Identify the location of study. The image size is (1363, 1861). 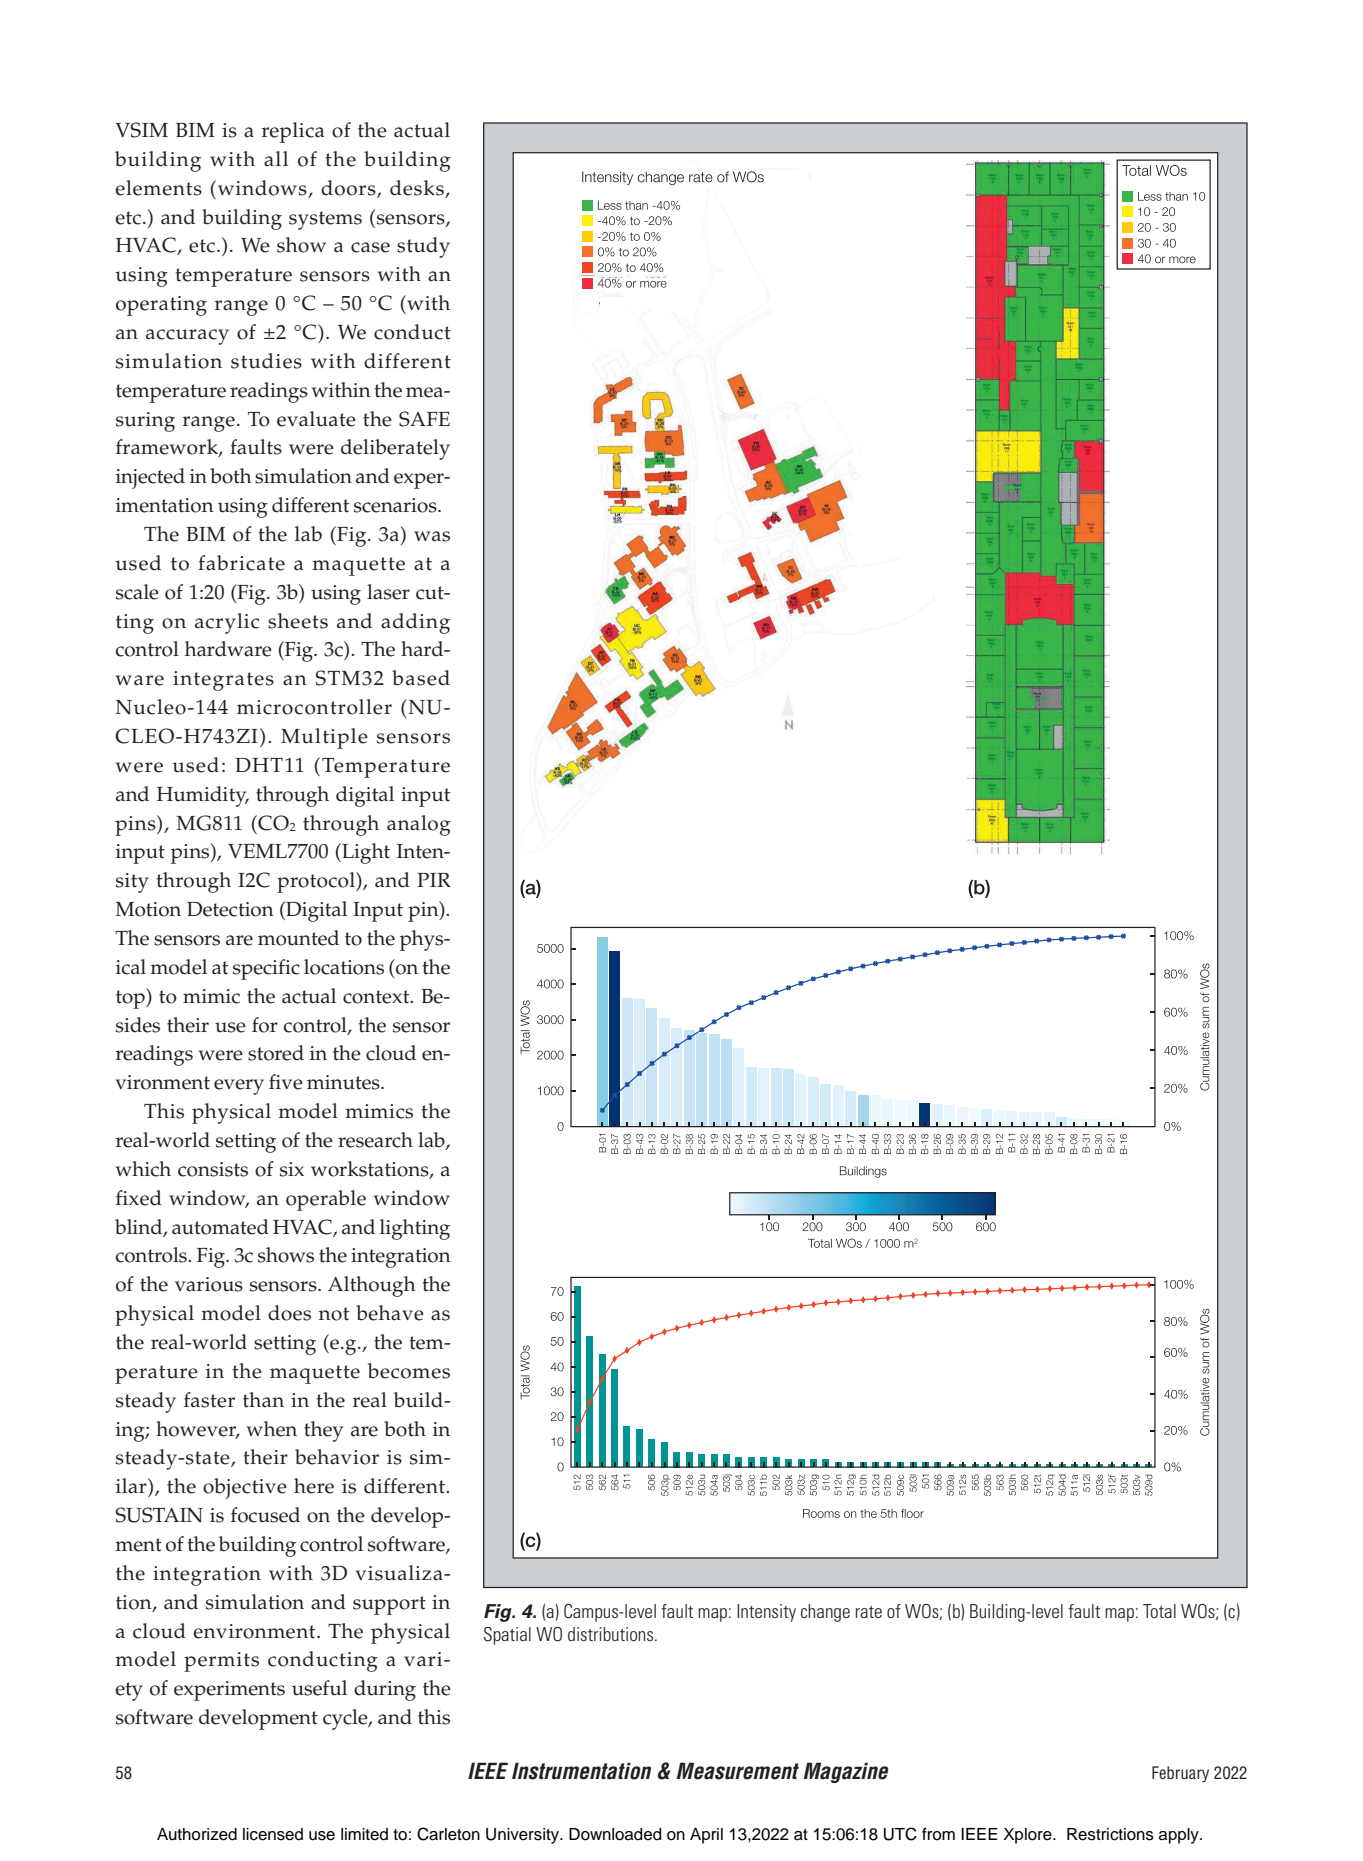
(423, 247).
